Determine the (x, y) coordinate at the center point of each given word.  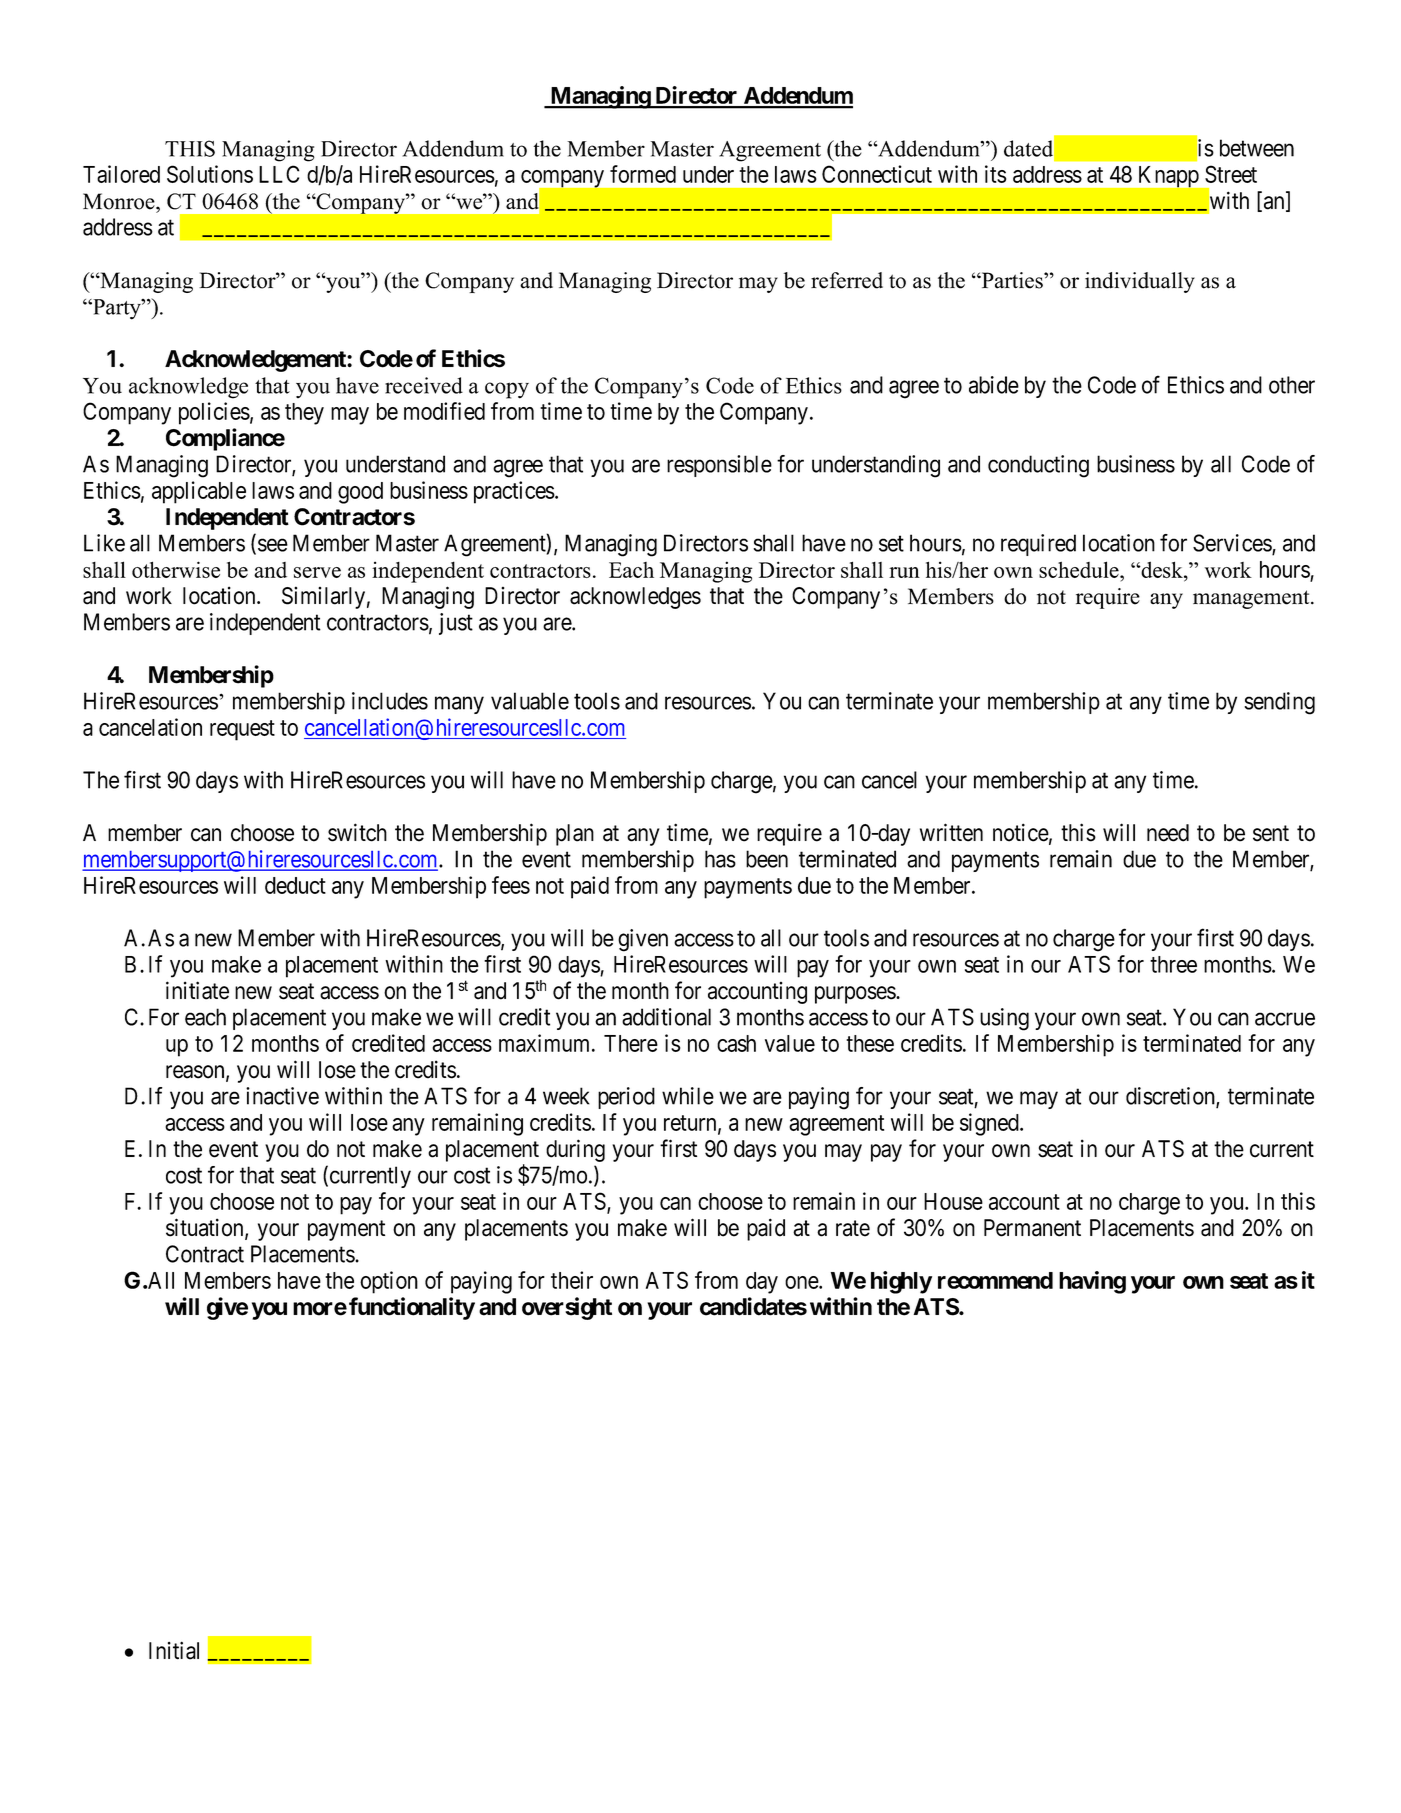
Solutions (210, 174)
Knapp (1169, 176)
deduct (295, 885)
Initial (174, 1650)
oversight (567, 1308)
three (1173, 964)
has (720, 859)
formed (643, 174)
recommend (995, 1280)
